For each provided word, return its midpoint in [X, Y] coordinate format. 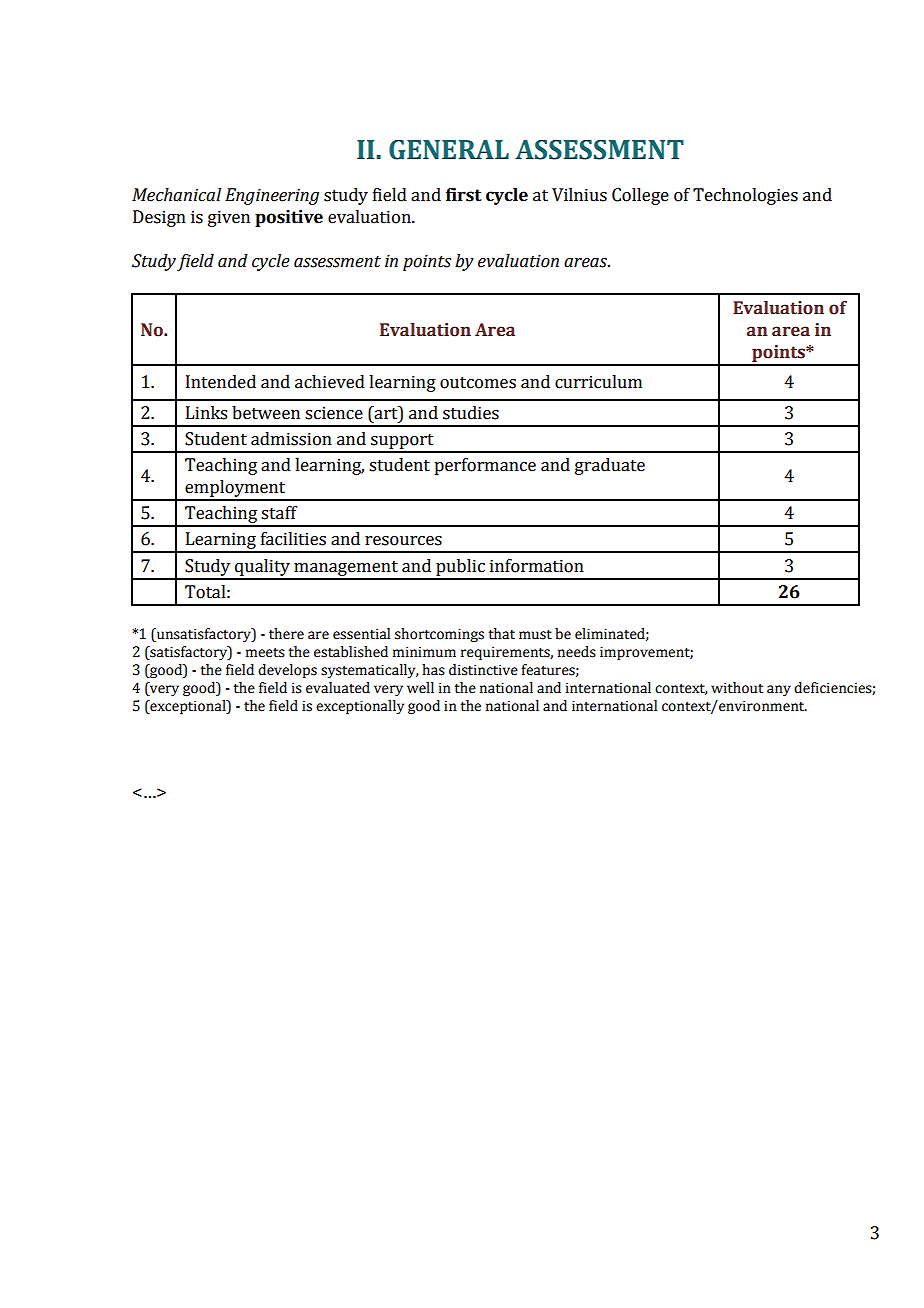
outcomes [478, 383]
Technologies [745, 196]
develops [287, 671]
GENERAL [449, 150]
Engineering [272, 196]
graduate [610, 466]
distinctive [483, 670]
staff [279, 513]
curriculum [598, 382]
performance [485, 466]
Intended [221, 382]
